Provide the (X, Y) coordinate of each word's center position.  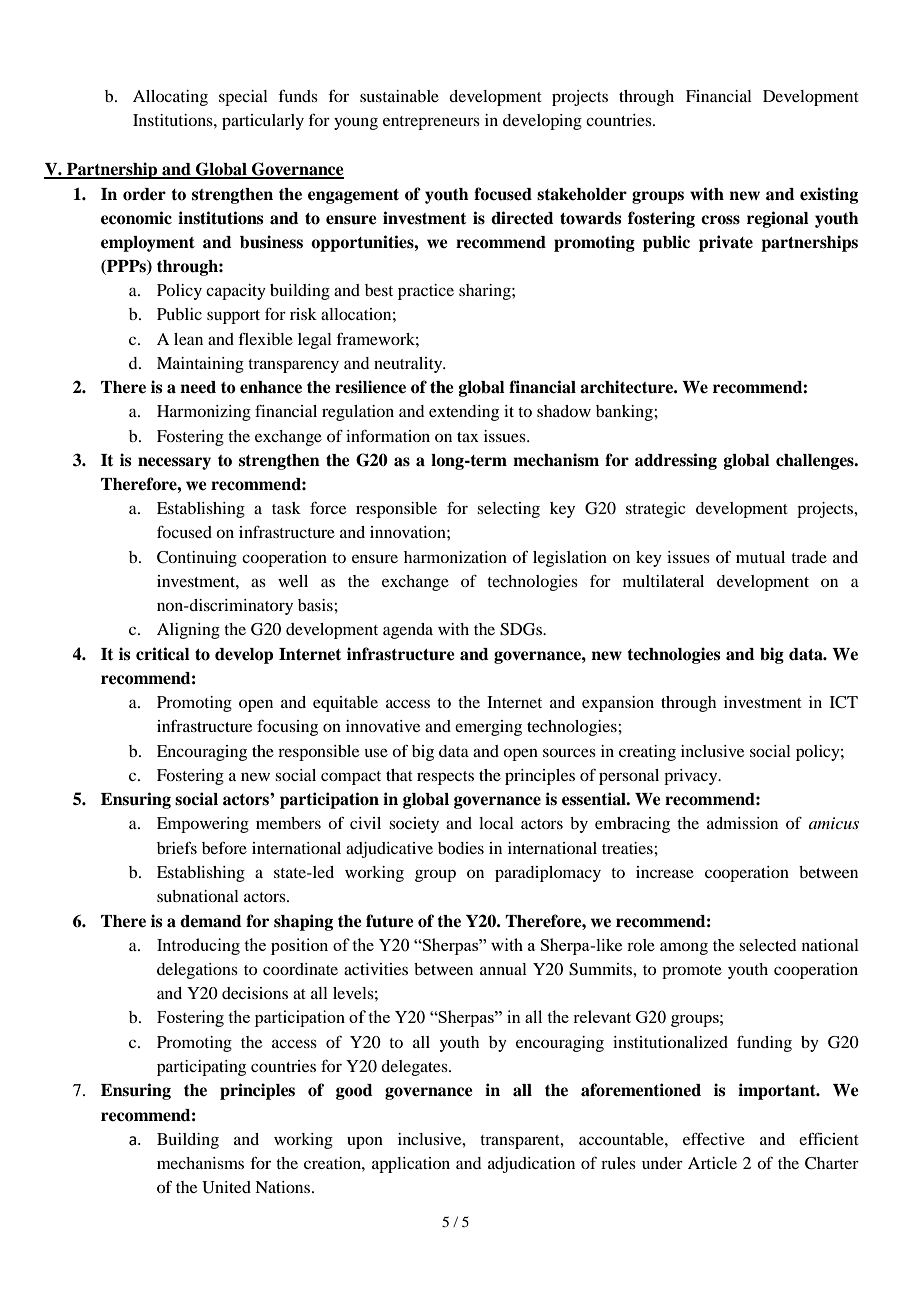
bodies (461, 848)
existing (829, 195)
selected (767, 945)
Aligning (188, 631)
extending (464, 413)
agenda (408, 631)
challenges (816, 462)
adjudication (531, 1165)
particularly (263, 122)
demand (211, 921)
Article (712, 1163)
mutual (760, 557)
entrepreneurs (431, 123)
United (226, 1187)
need (198, 387)
